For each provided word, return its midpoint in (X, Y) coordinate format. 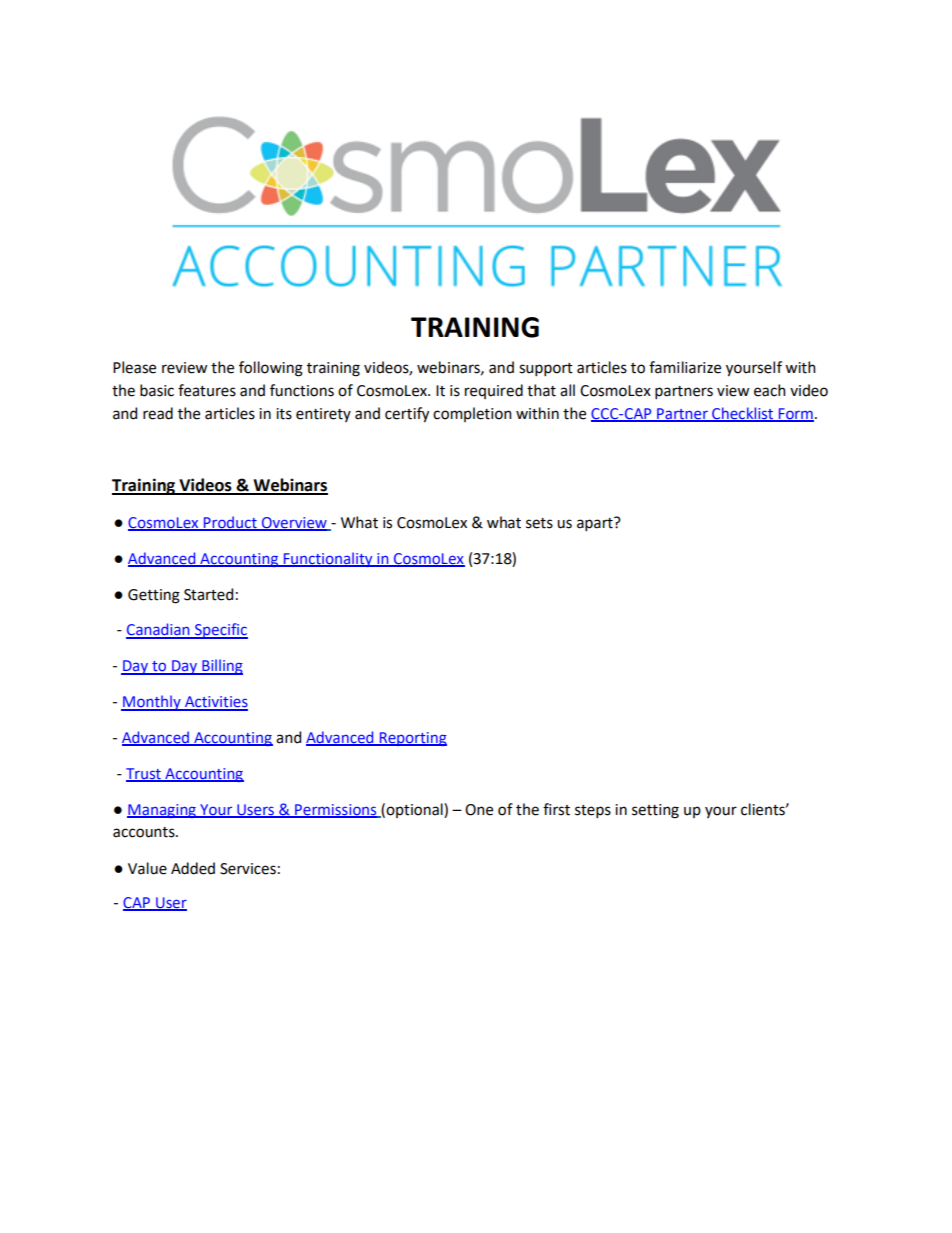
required (494, 391)
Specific (220, 631)
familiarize (685, 367)
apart (596, 524)
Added (193, 868)
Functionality (328, 559)
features (207, 390)
